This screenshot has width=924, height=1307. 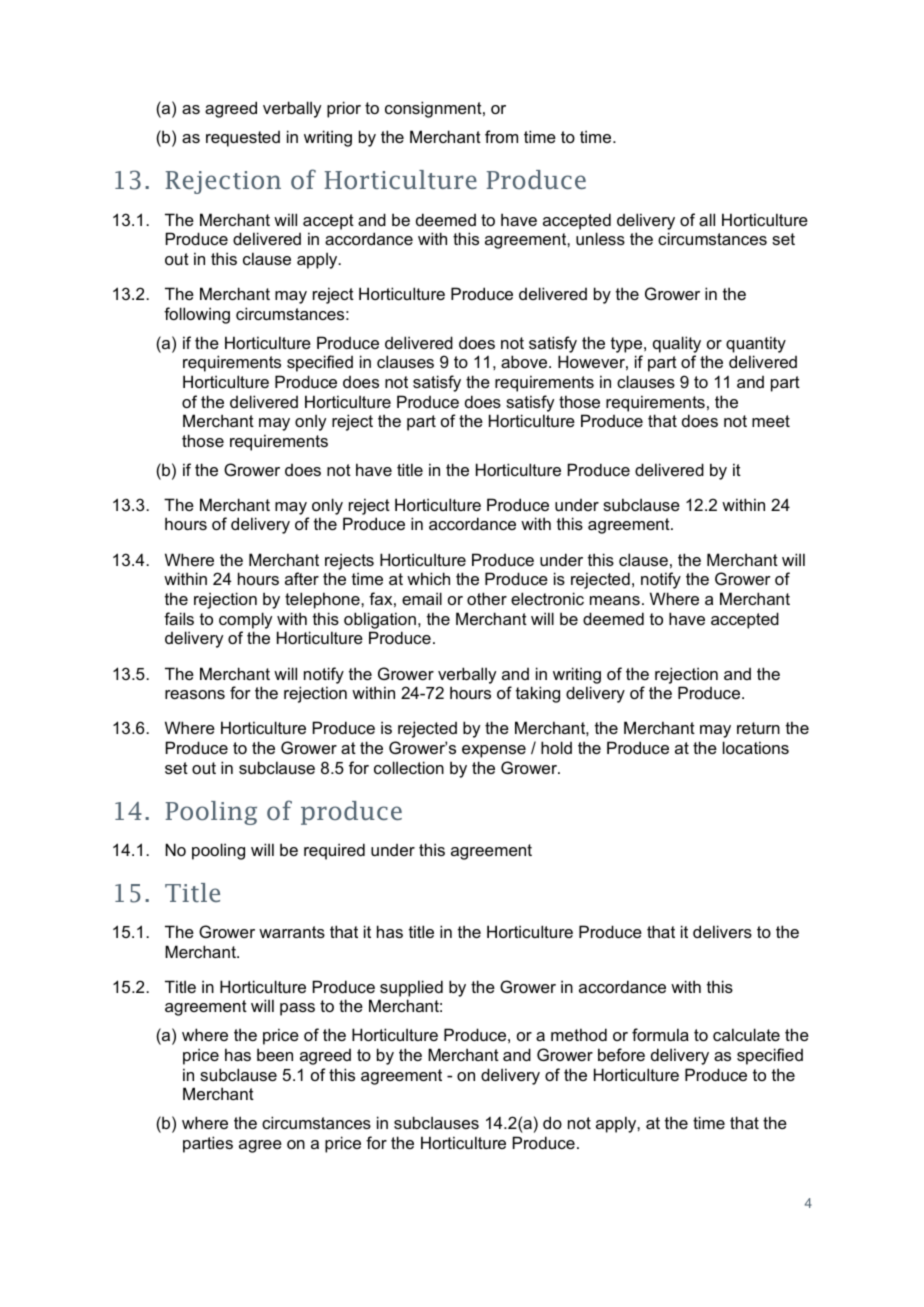 I want to click on other, so click(x=487, y=598).
